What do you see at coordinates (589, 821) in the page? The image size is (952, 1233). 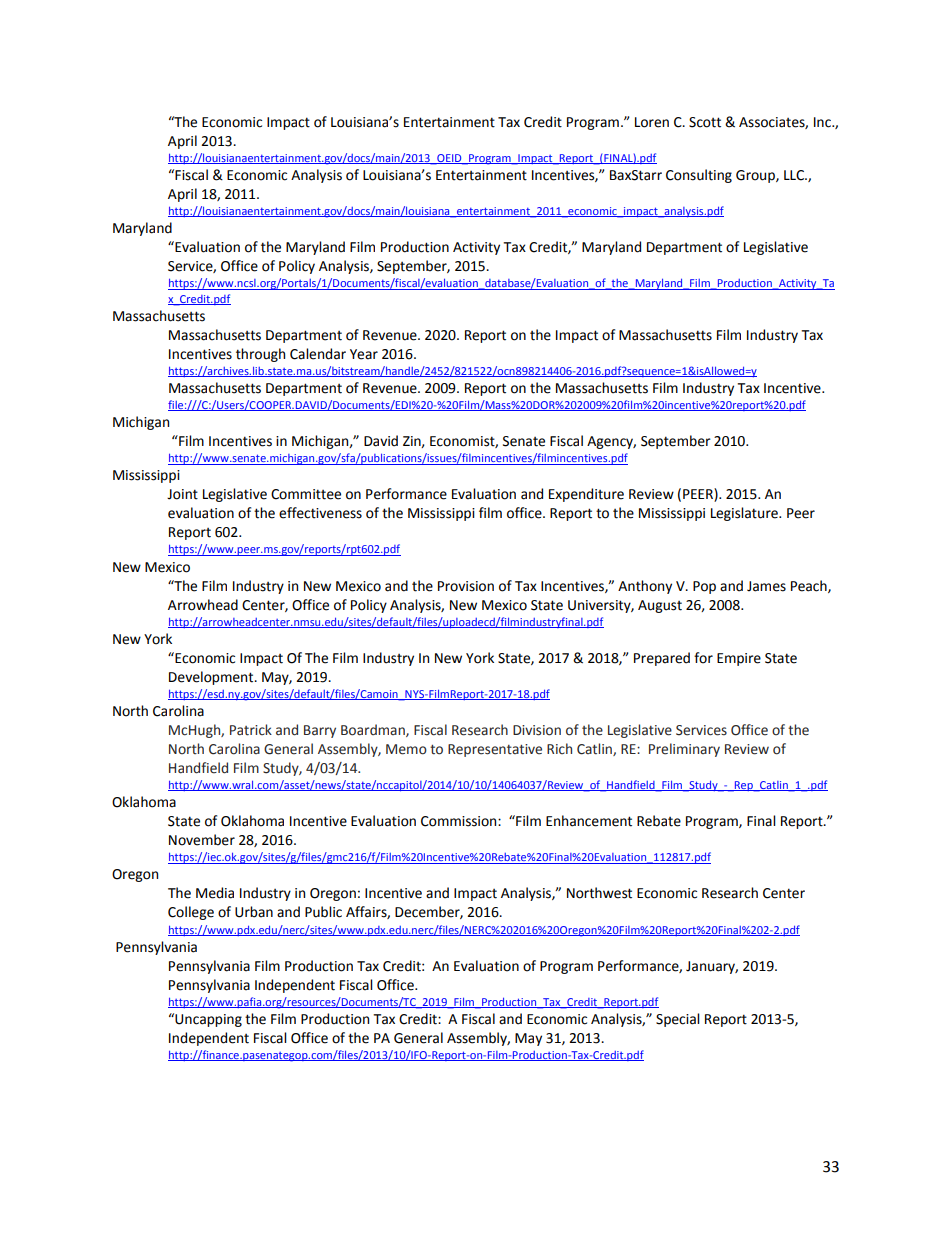 I see `Enhancement` at bounding box center [589, 821].
